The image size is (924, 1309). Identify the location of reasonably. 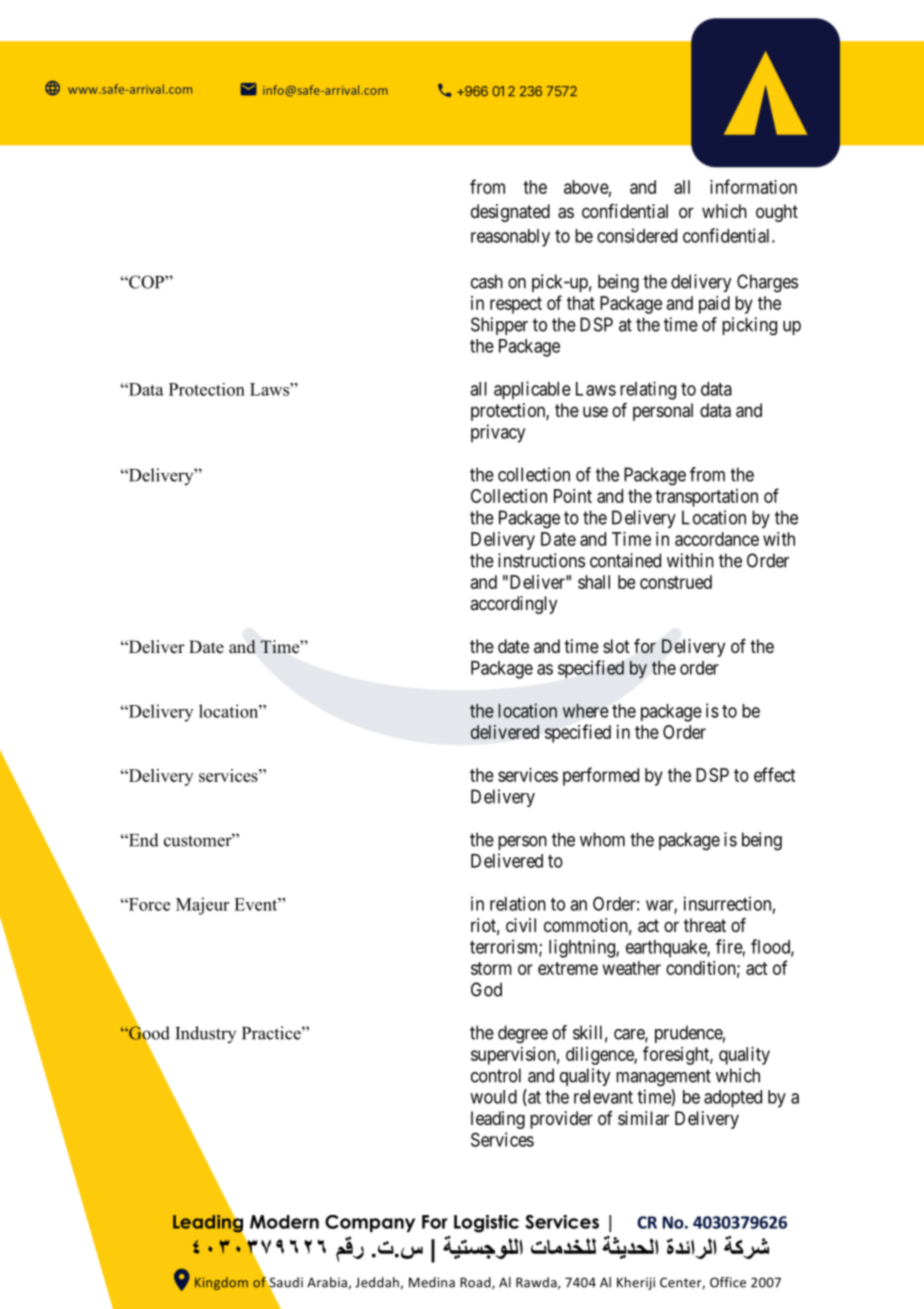
(510, 238).
